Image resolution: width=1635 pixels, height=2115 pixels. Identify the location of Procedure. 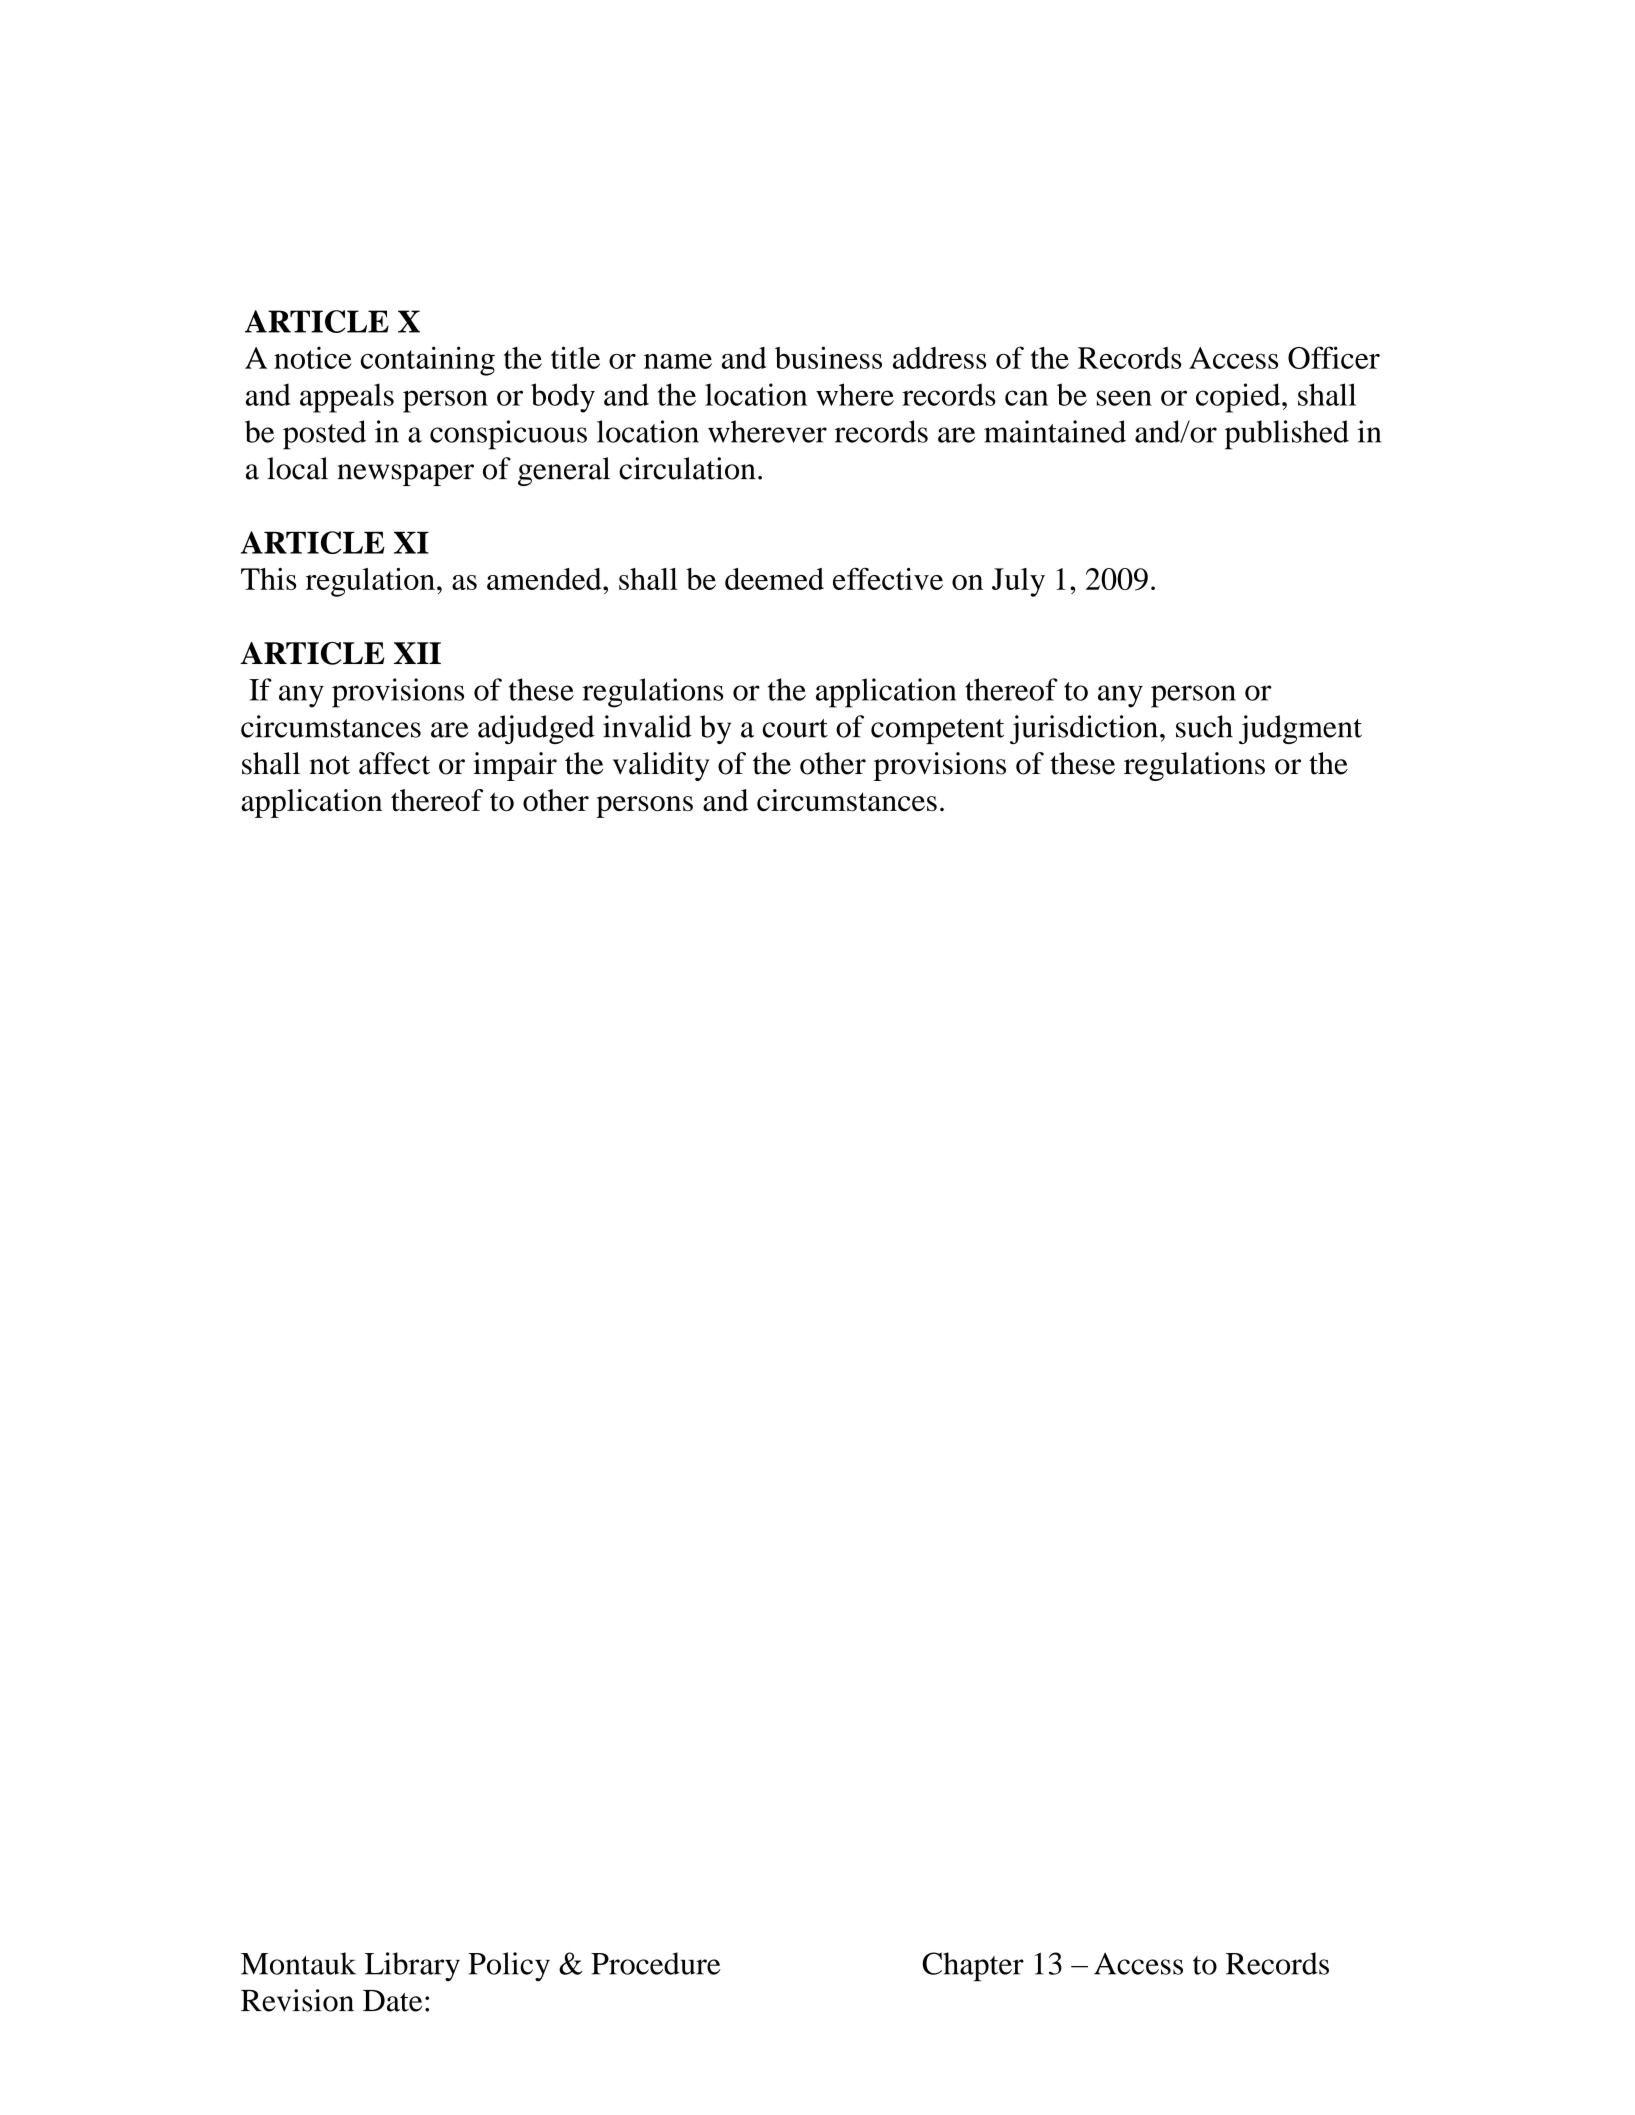
(656, 1963).
